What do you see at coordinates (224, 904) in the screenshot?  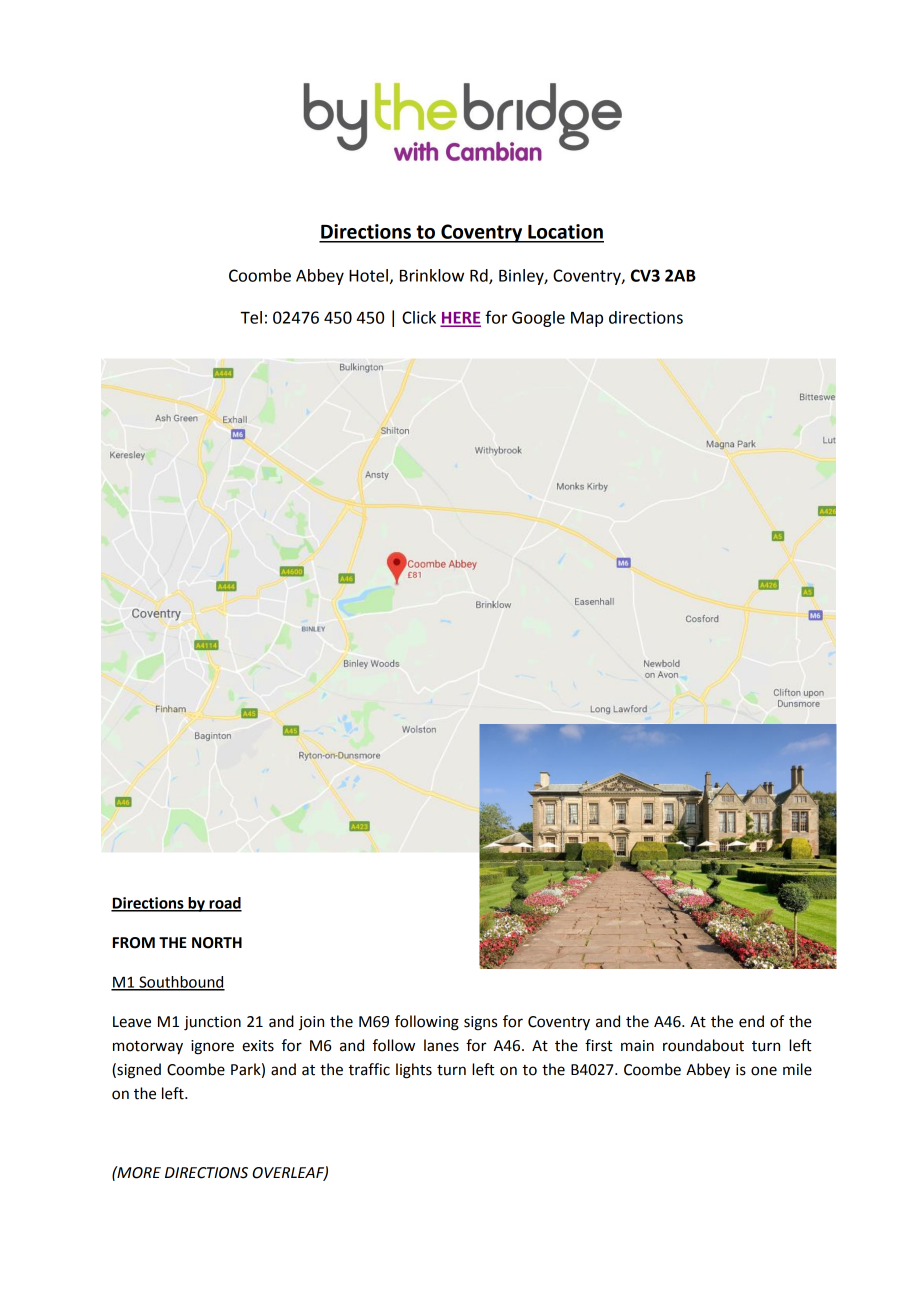 I see `road` at bounding box center [224, 904].
